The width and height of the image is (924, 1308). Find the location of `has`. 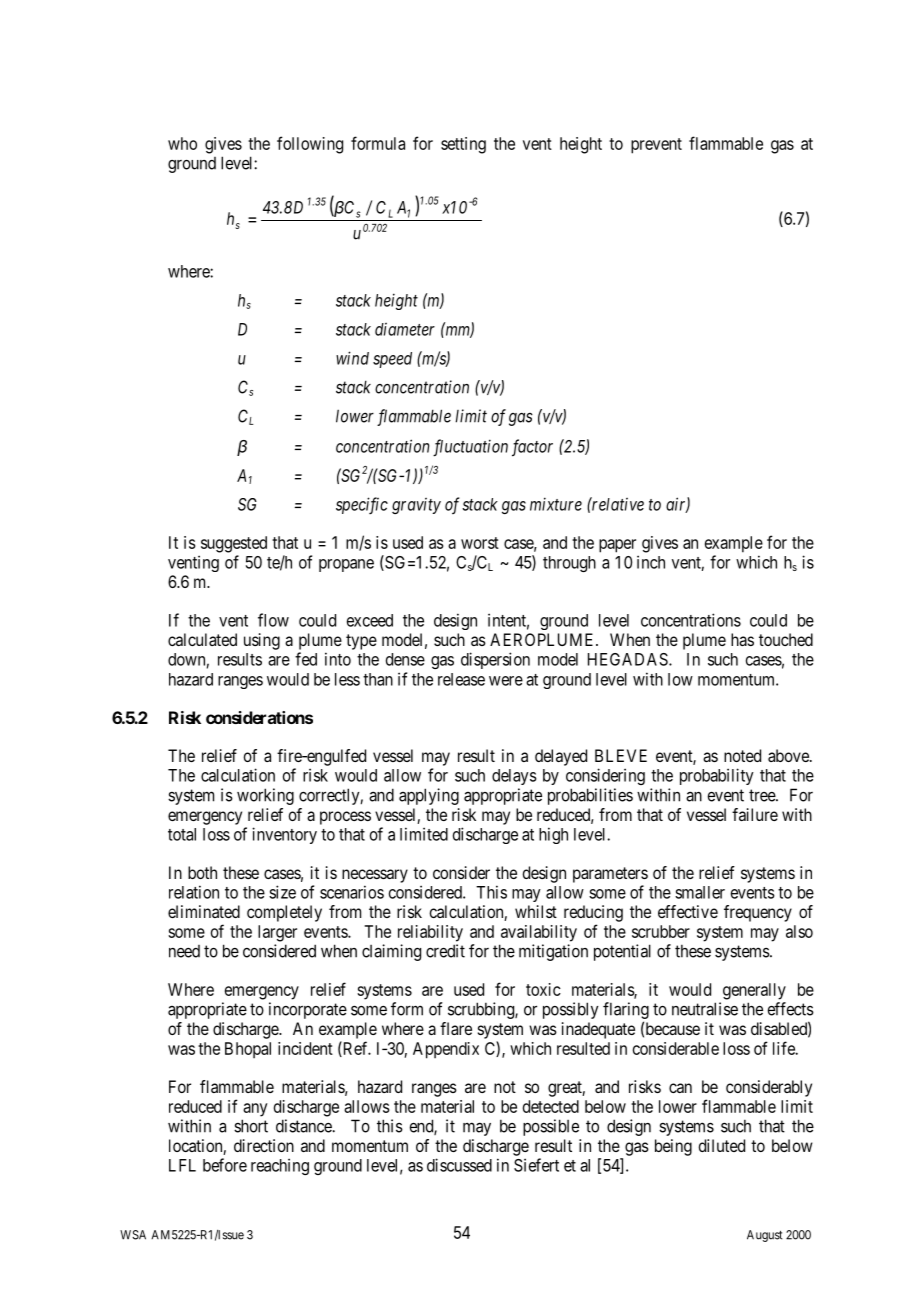

has is located at coordinates (742, 639).
